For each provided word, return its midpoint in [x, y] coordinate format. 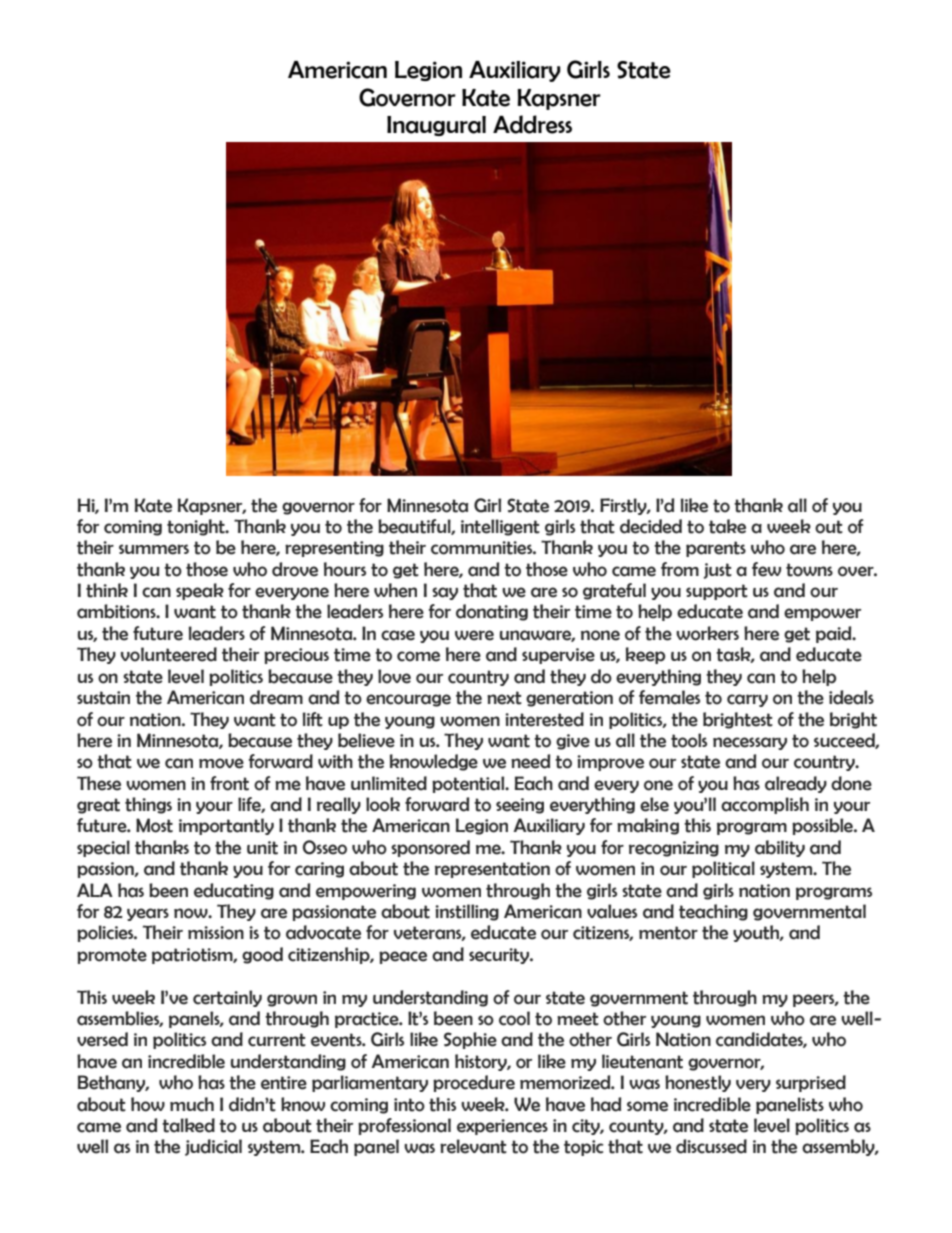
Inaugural [436, 126]
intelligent [500, 527]
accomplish [765, 805]
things [148, 805]
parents [716, 549]
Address [532, 124]
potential [469, 784]
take [727, 526]
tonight [197, 527]
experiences [502, 1127]
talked [188, 1125]
